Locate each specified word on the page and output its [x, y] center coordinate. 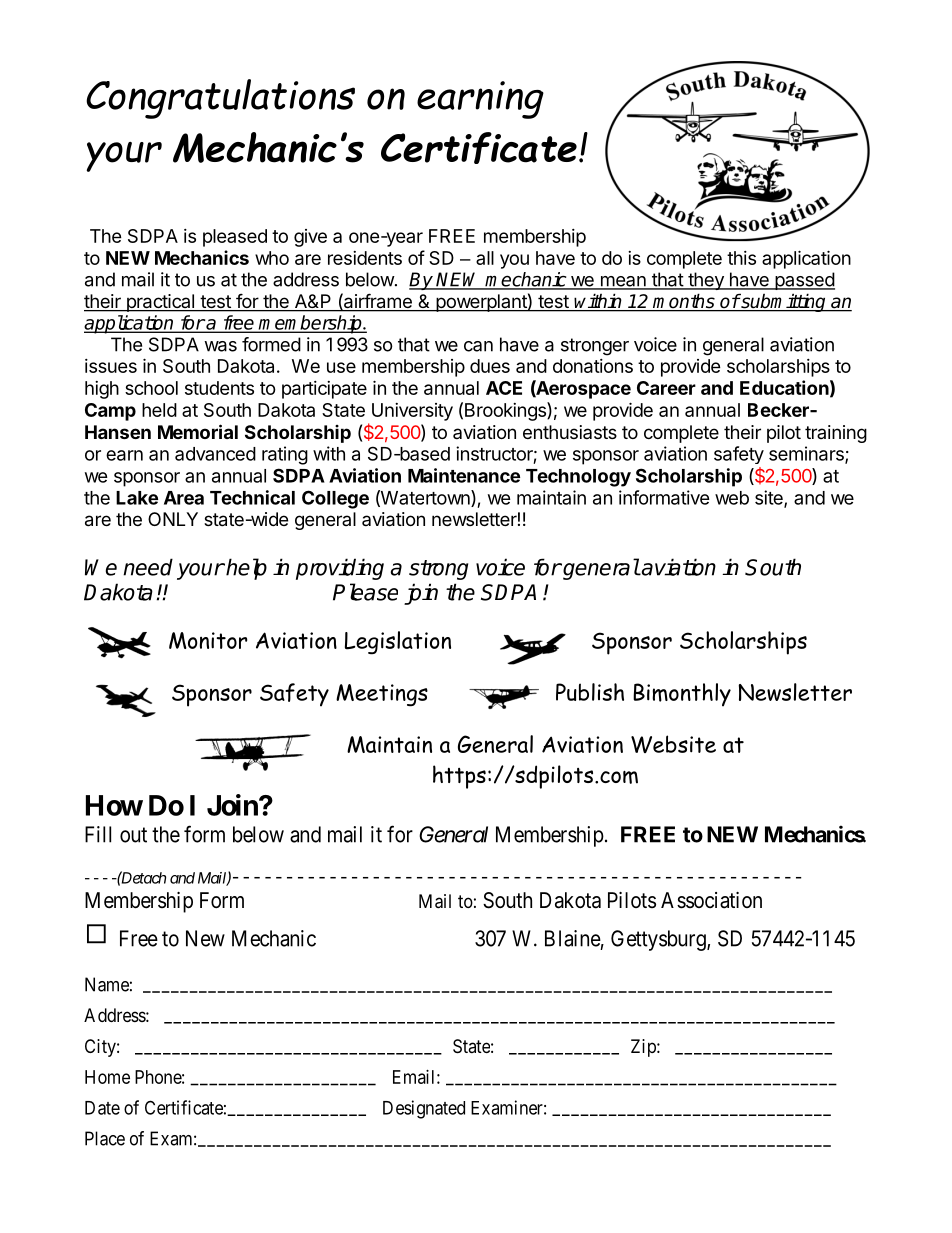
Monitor [208, 640]
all [485, 258]
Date [102, 1108]
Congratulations [220, 99]
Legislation [398, 643]
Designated [424, 1109]
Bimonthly [682, 695]
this [741, 258]
